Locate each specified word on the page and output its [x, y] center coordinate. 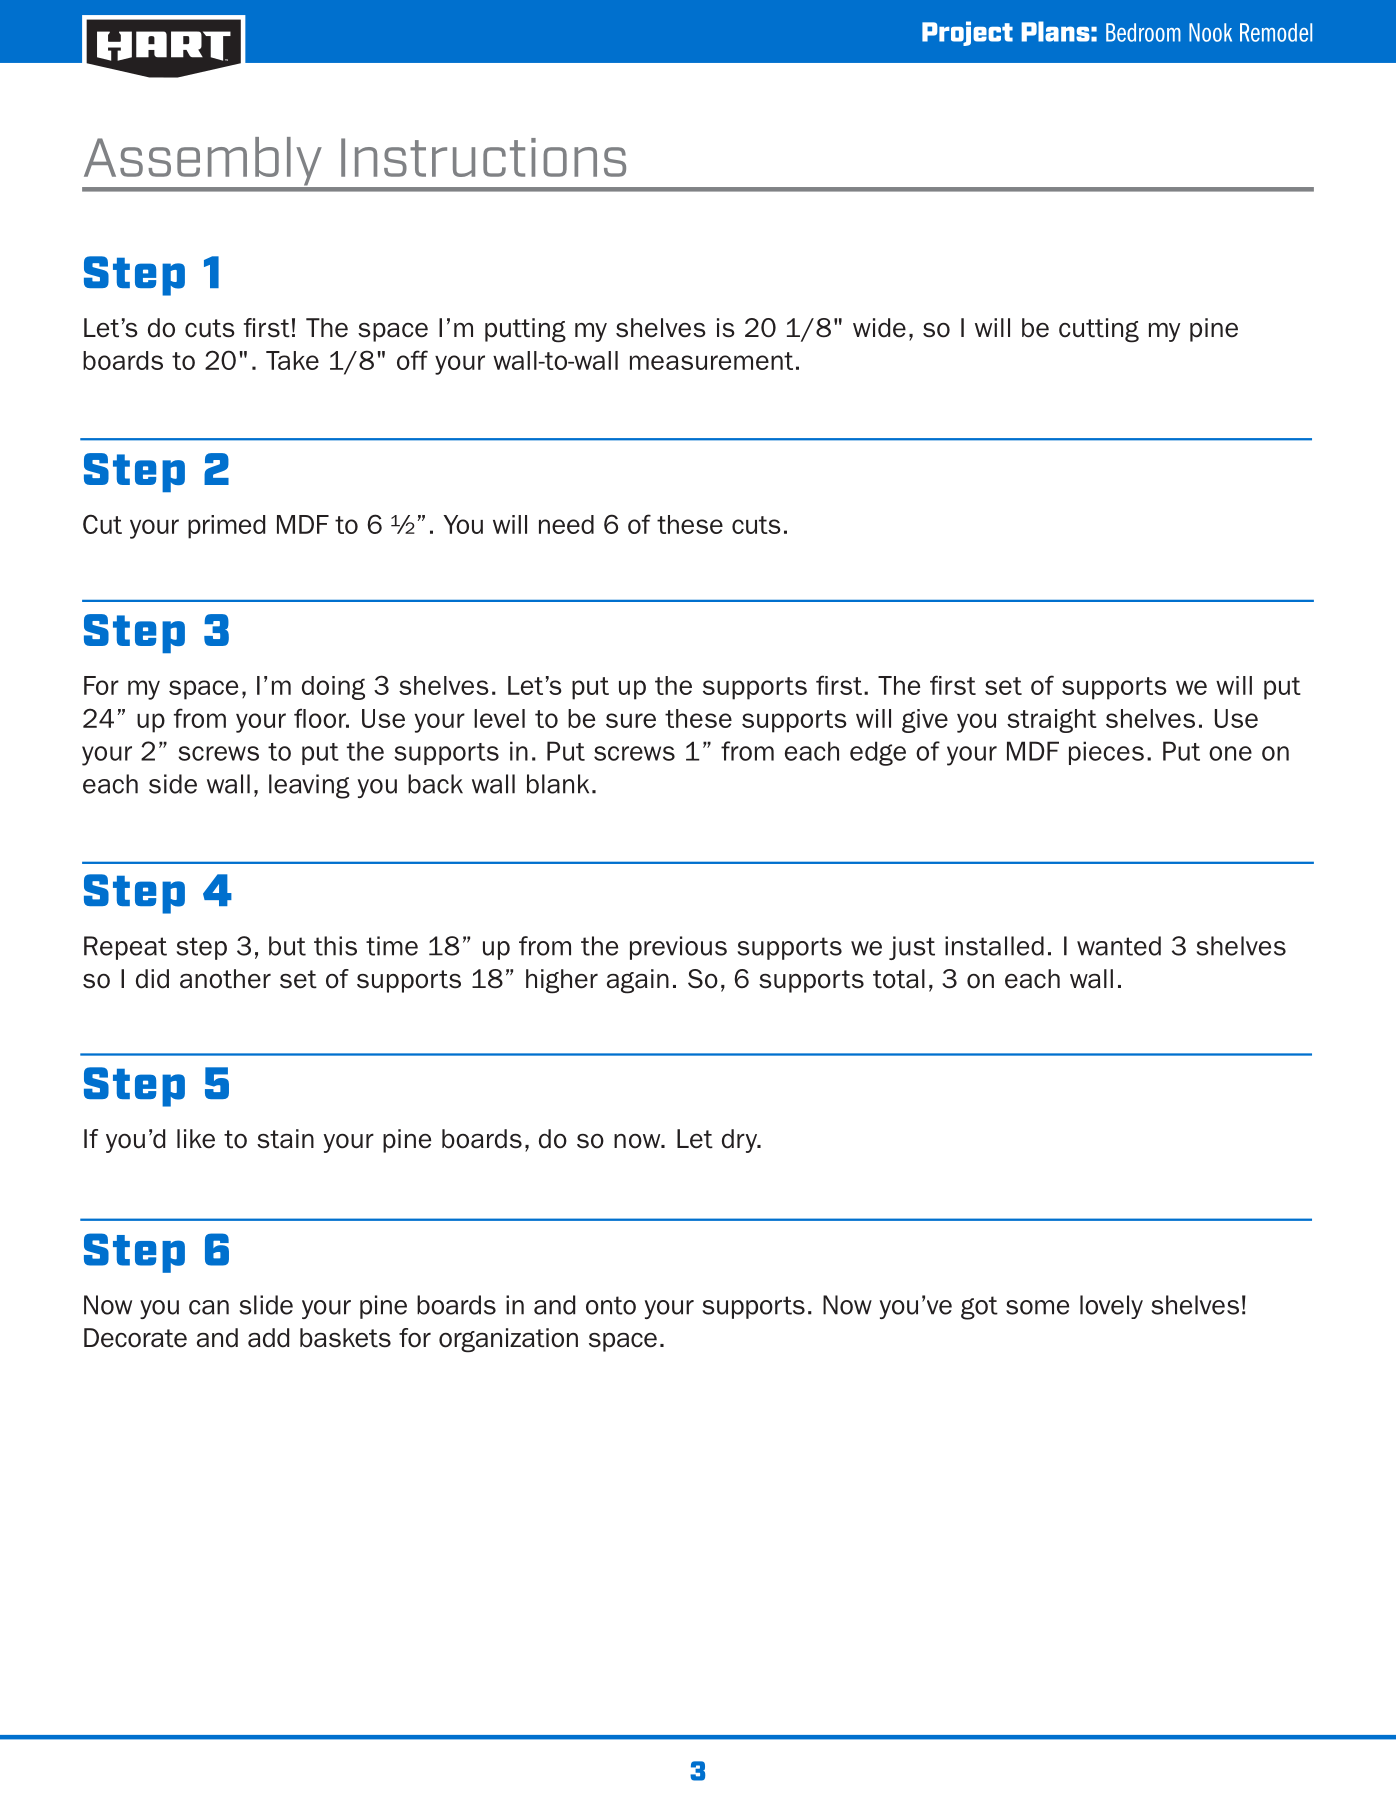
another [225, 979]
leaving [309, 786]
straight [1052, 721]
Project [967, 33]
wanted [1119, 946]
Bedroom [1143, 32]
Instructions [483, 157]
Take [292, 360]
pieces [1106, 753]
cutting [1099, 330]
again [638, 981]
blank [558, 784]
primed [226, 527]
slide [266, 1305]
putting [525, 330]
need [566, 524]
